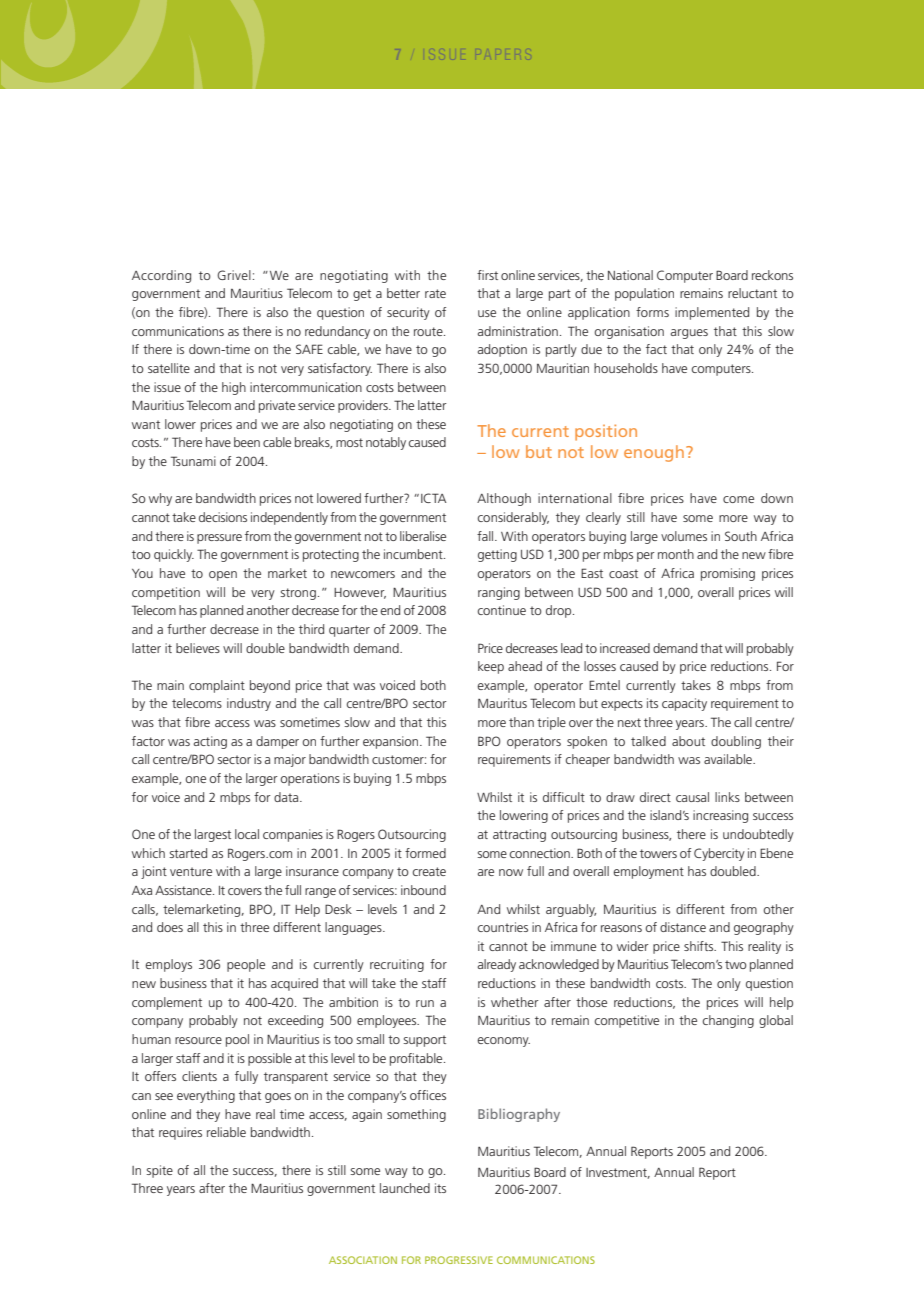 The width and height of the screenshot is (924, 1308). Describe the element at coordinates (729, 759) in the screenshot. I see `available` at that location.
